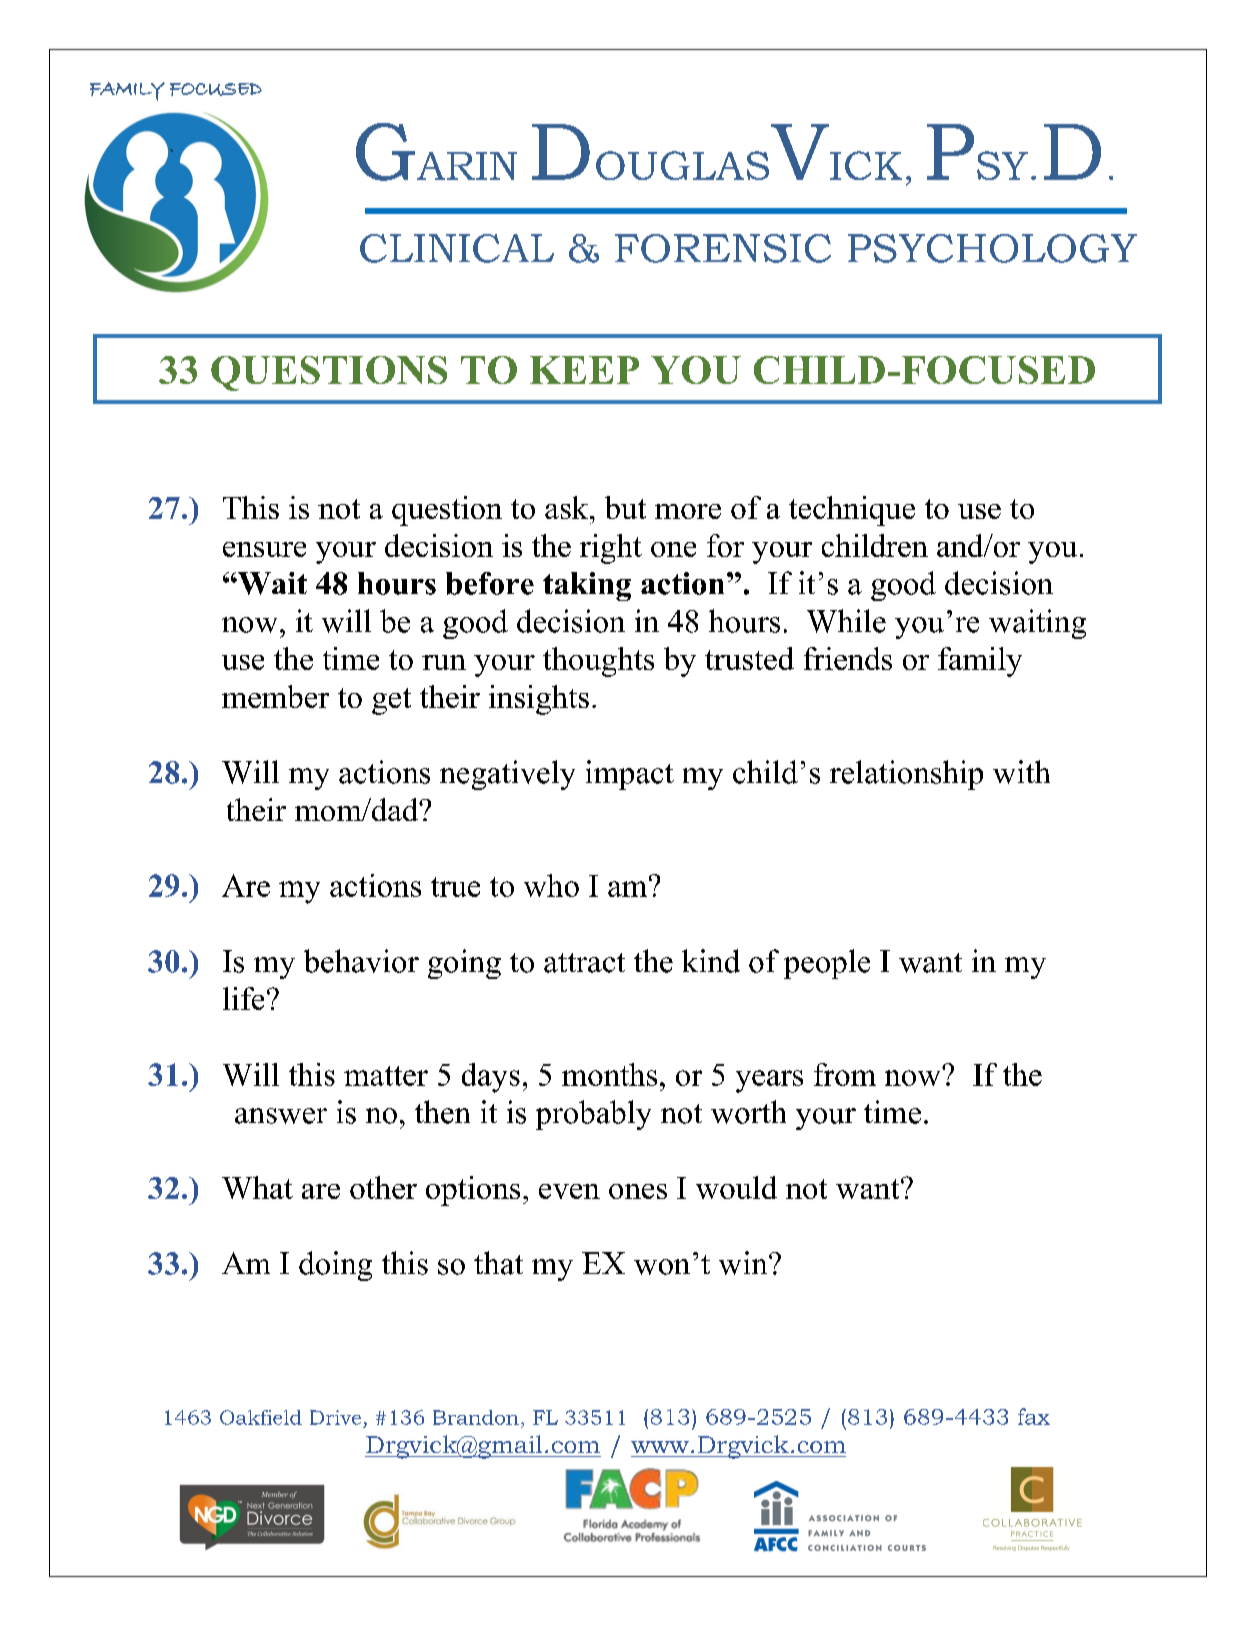 This page has height=1626, width=1256. I want to click on thoughts, so click(598, 662).
